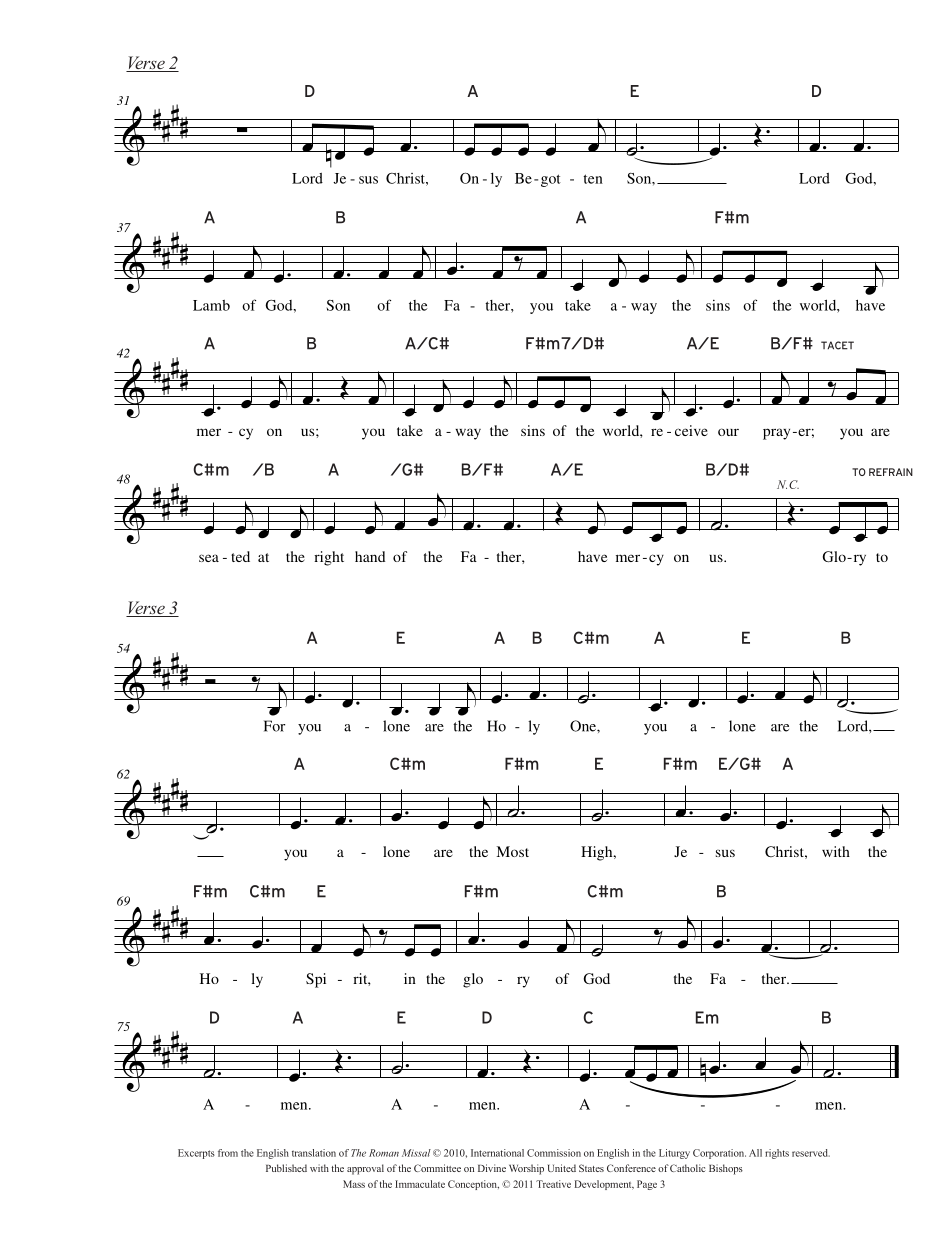 The height and width of the screenshot is (1233, 952). Describe the element at coordinates (837, 345) in the screenshot. I see `tacet` at that location.
